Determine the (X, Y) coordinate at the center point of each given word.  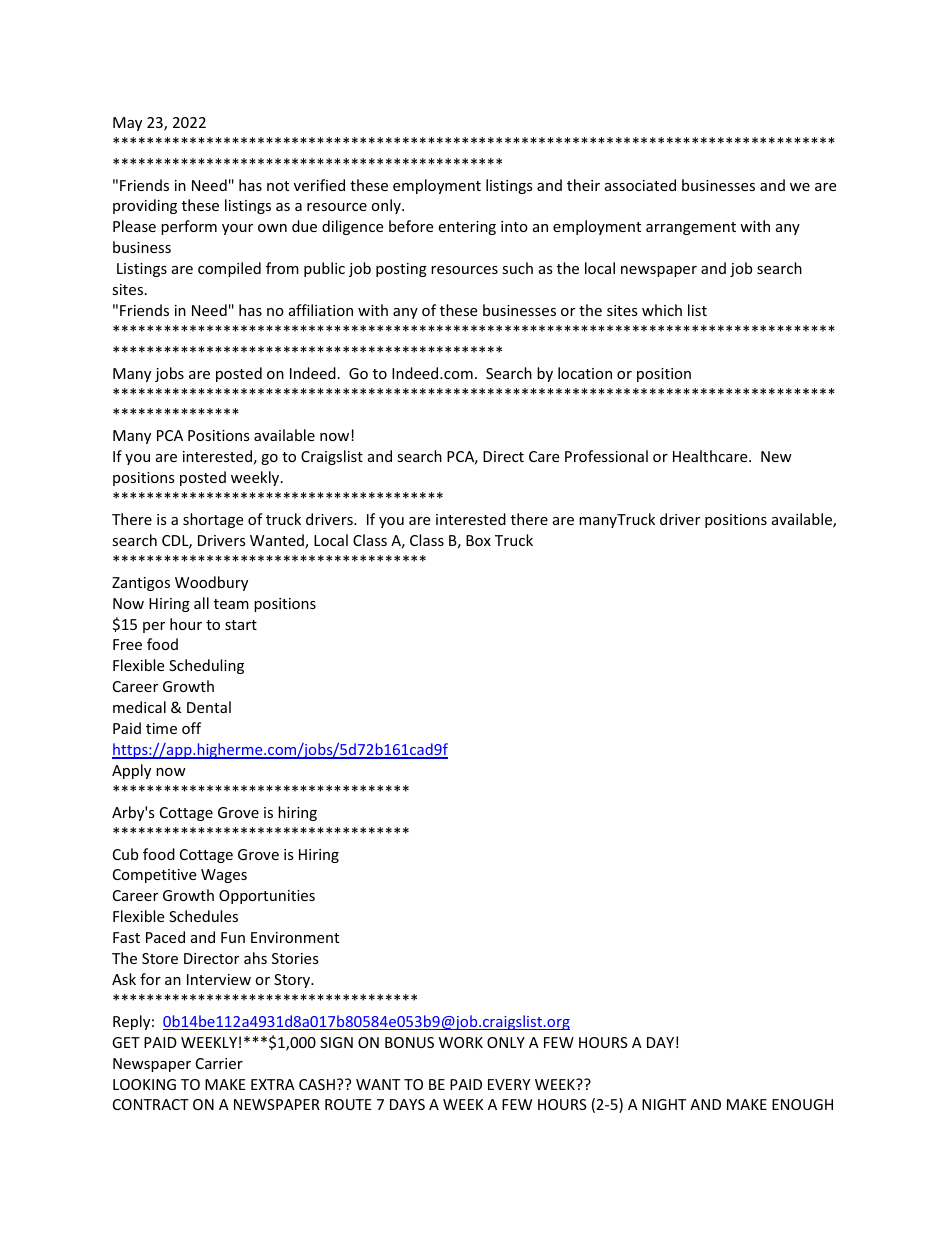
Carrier (219, 1063)
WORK (461, 1042)
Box (478, 540)
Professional (606, 456)
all (201, 603)
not (278, 186)
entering (467, 228)
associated (640, 185)
